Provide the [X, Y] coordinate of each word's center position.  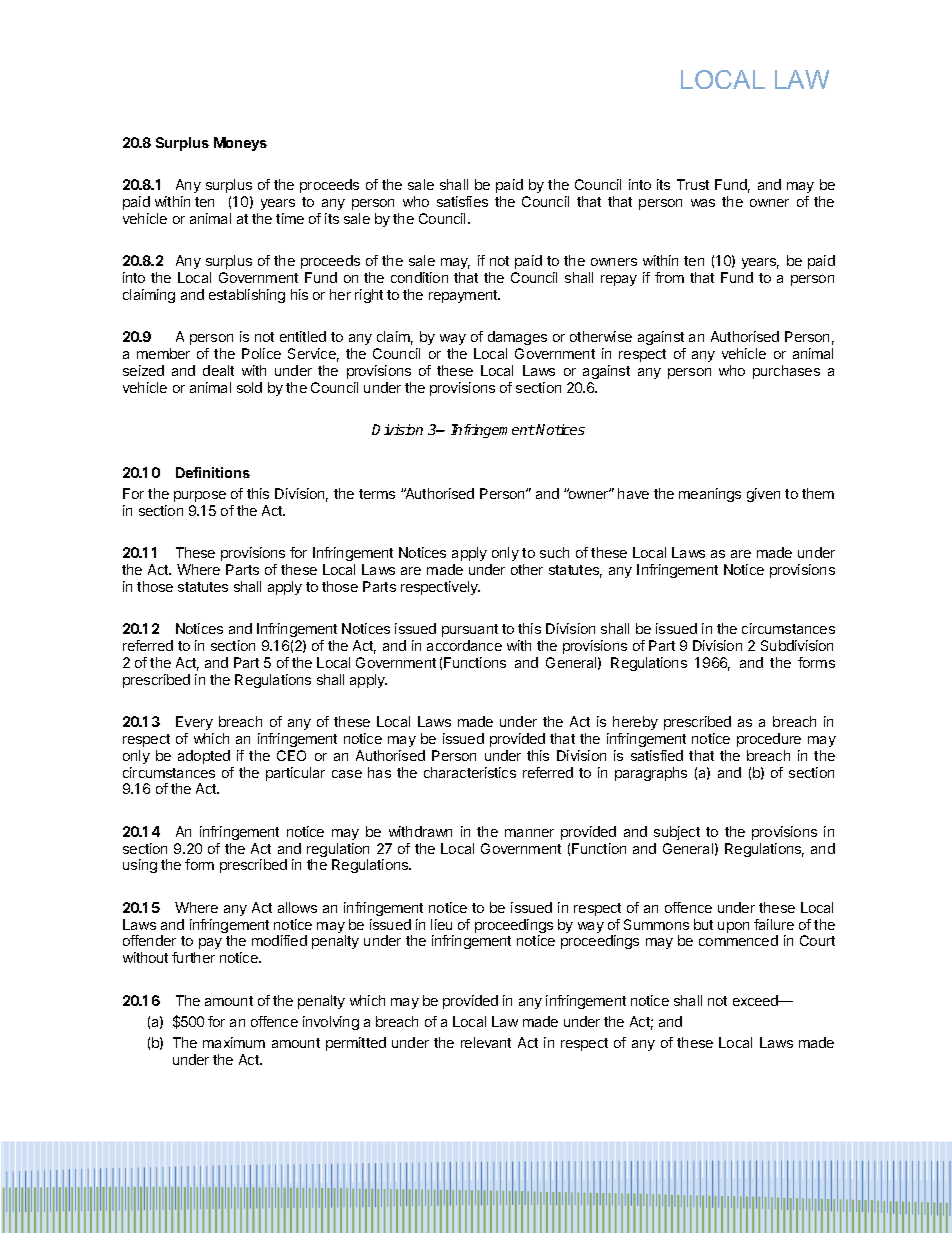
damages [517, 338]
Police [261, 353]
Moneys [240, 144]
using [140, 866]
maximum [234, 1042]
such [554, 552]
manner [529, 833]
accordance [464, 645]
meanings [710, 495]
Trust [693, 184]
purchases [786, 372]
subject [677, 833]
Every [194, 723]
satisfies [462, 201]
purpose [200, 496]
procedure [769, 740]
